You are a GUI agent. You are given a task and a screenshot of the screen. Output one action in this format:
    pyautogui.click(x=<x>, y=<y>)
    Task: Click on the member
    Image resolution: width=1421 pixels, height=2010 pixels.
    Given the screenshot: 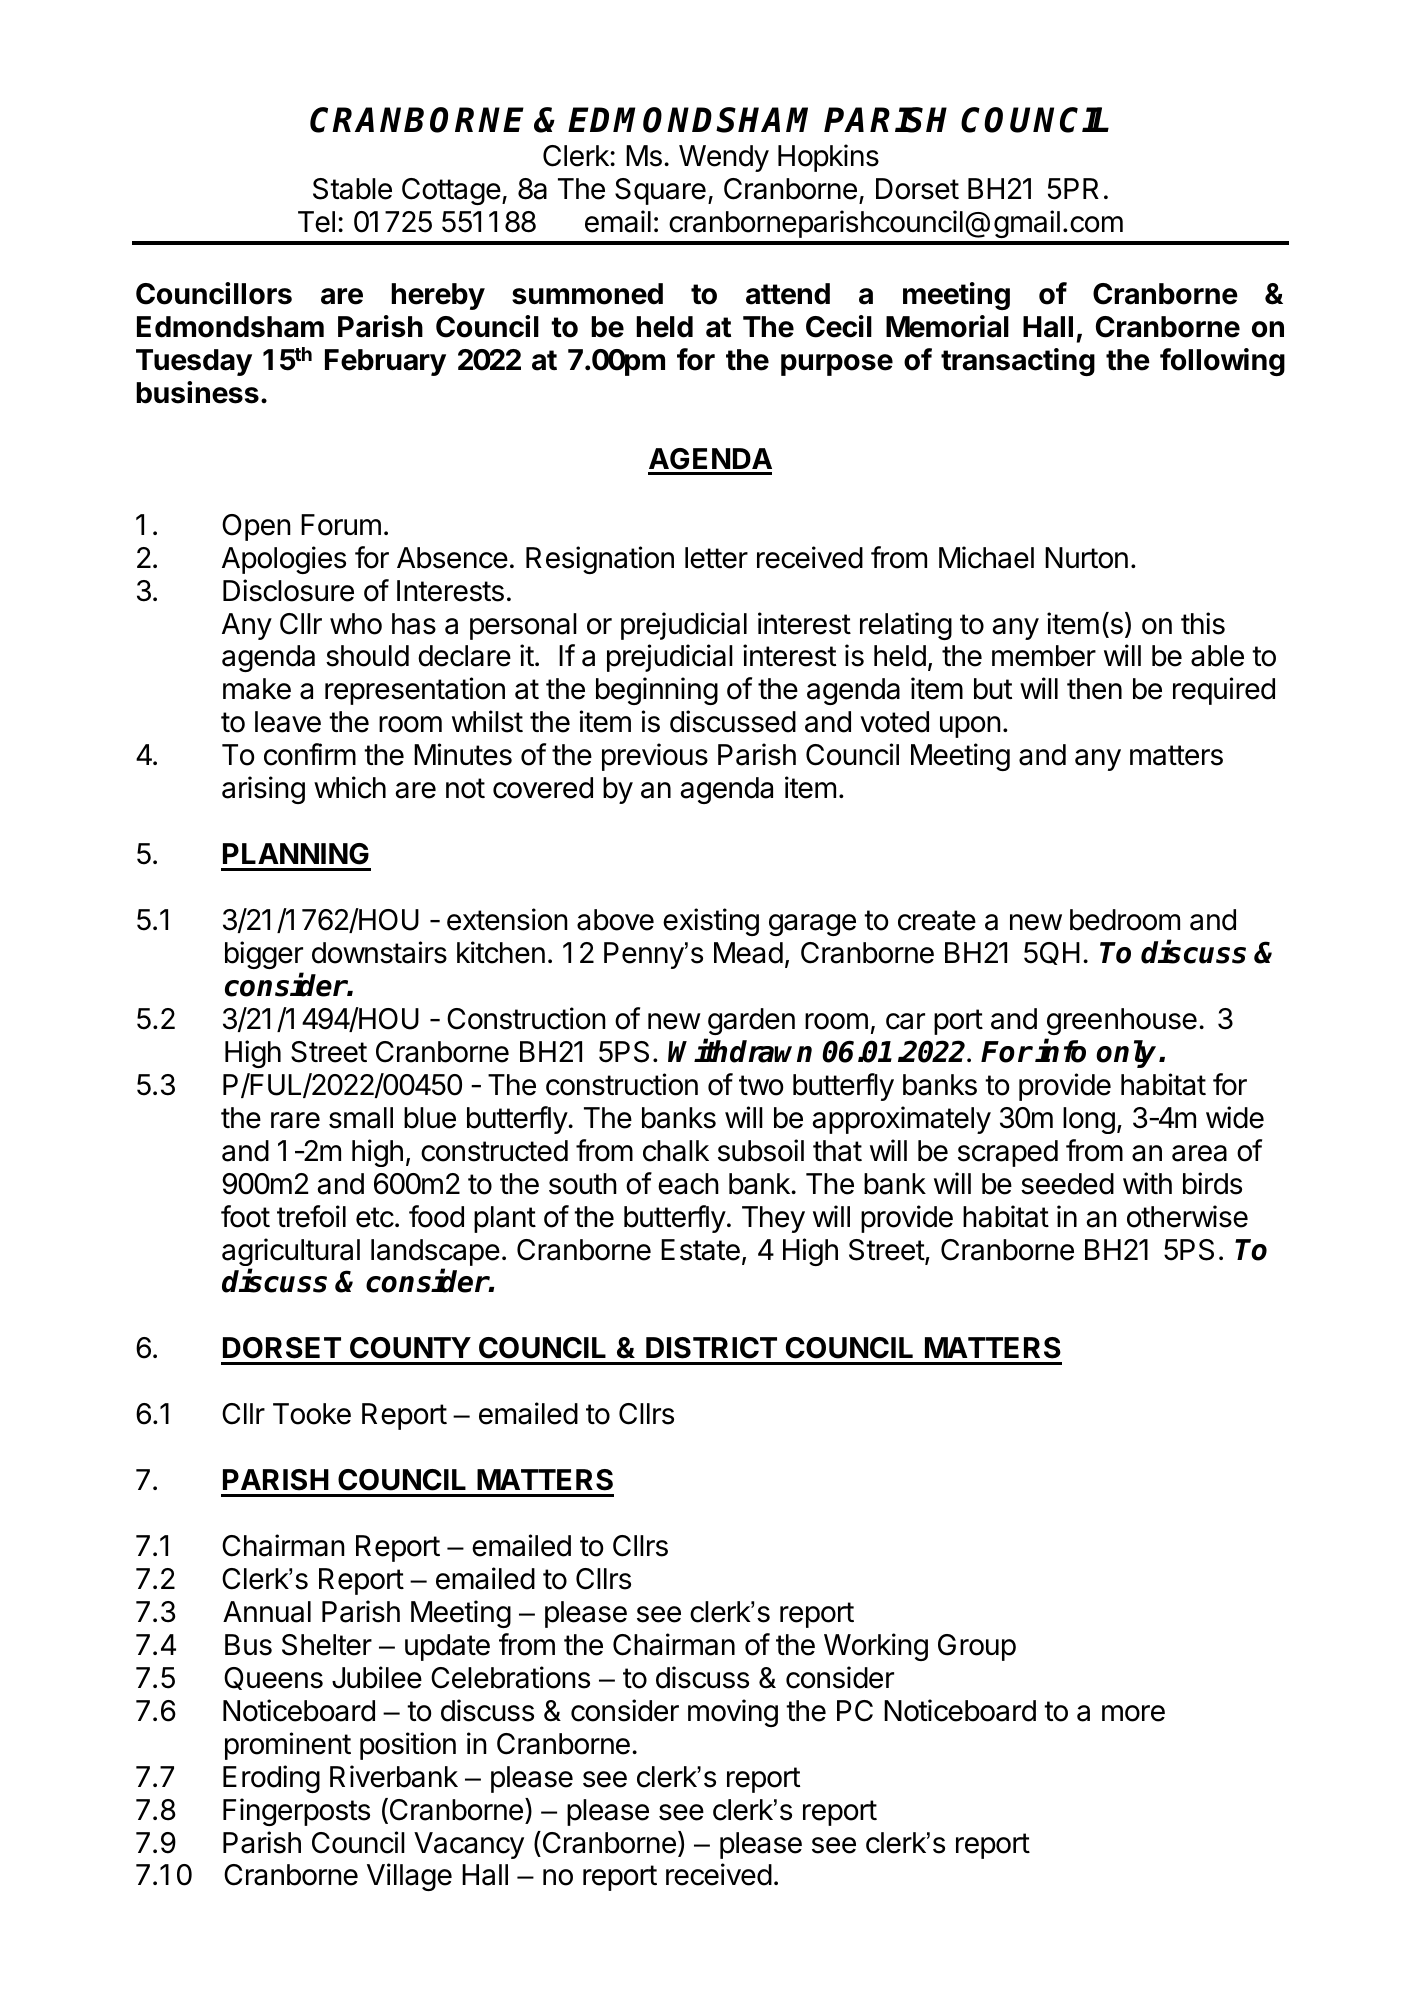 What is the action you would take?
    pyautogui.click(x=1044, y=656)
